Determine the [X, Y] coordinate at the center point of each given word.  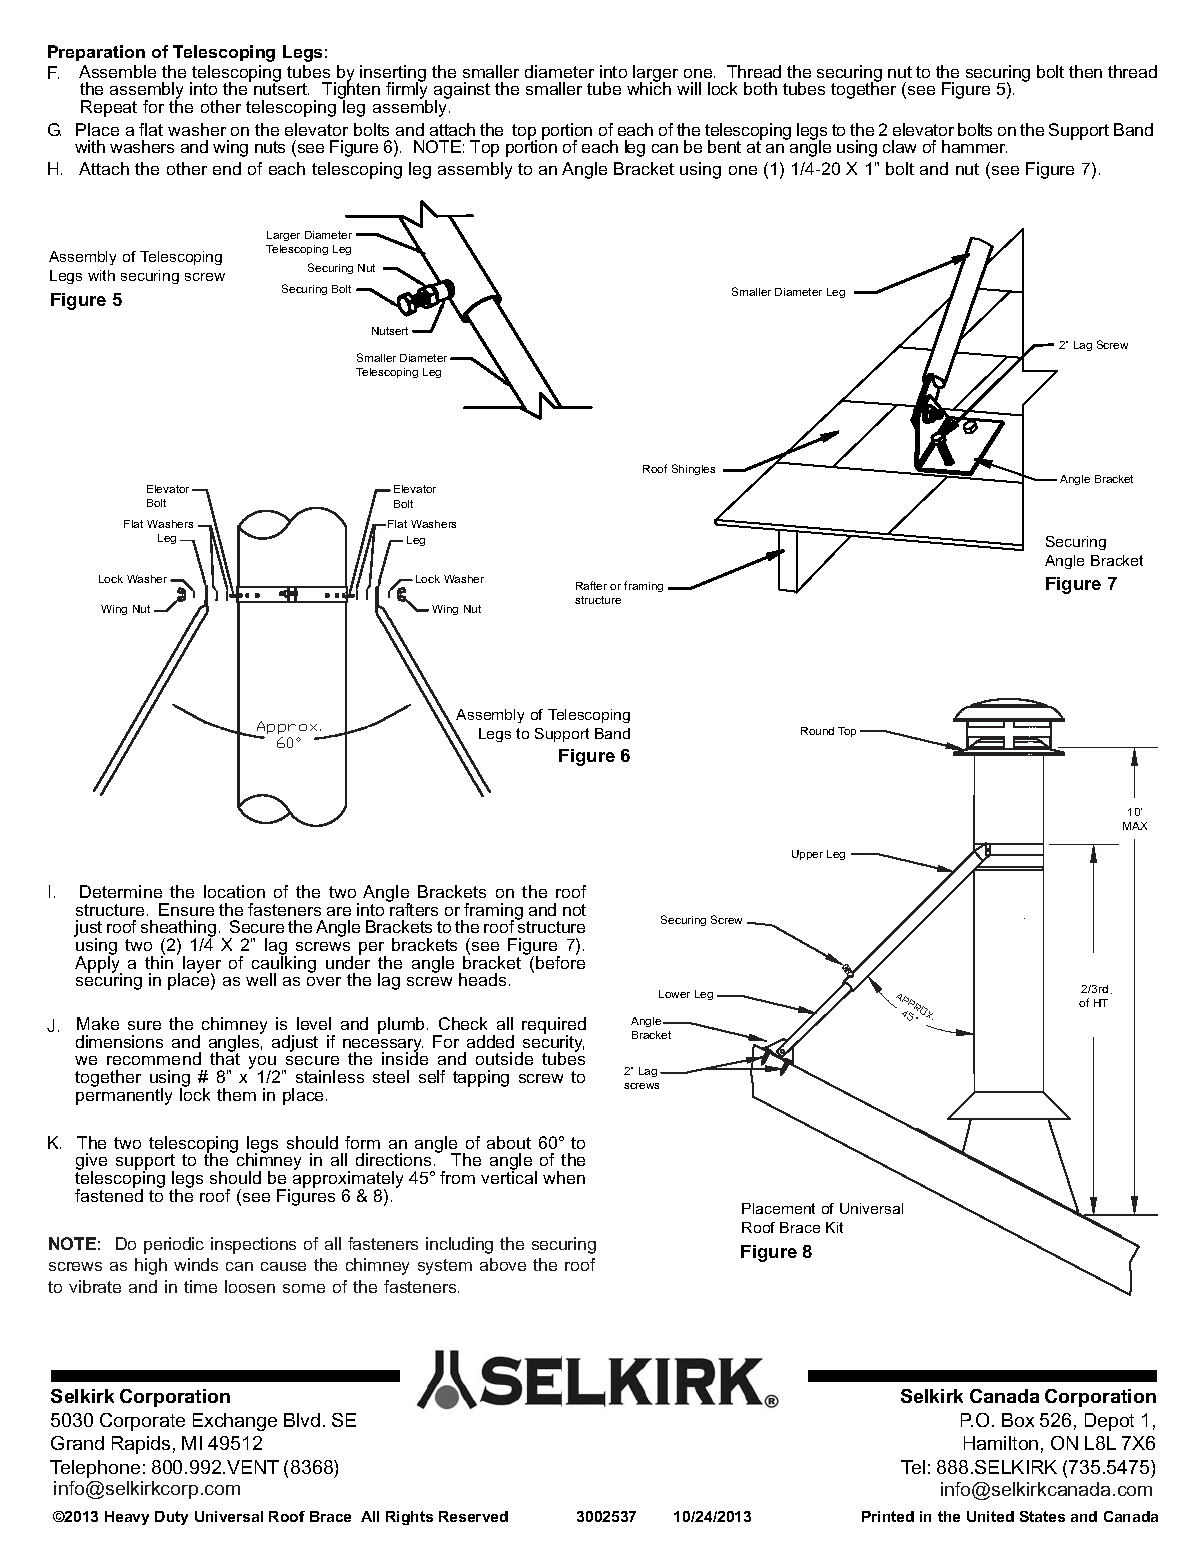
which [649, 88]
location [234, 891]
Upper [807, 855]
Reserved [473, 1516]
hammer [974, 146]
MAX [1135, 826]
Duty [171, 1518]
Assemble [117, 71]
